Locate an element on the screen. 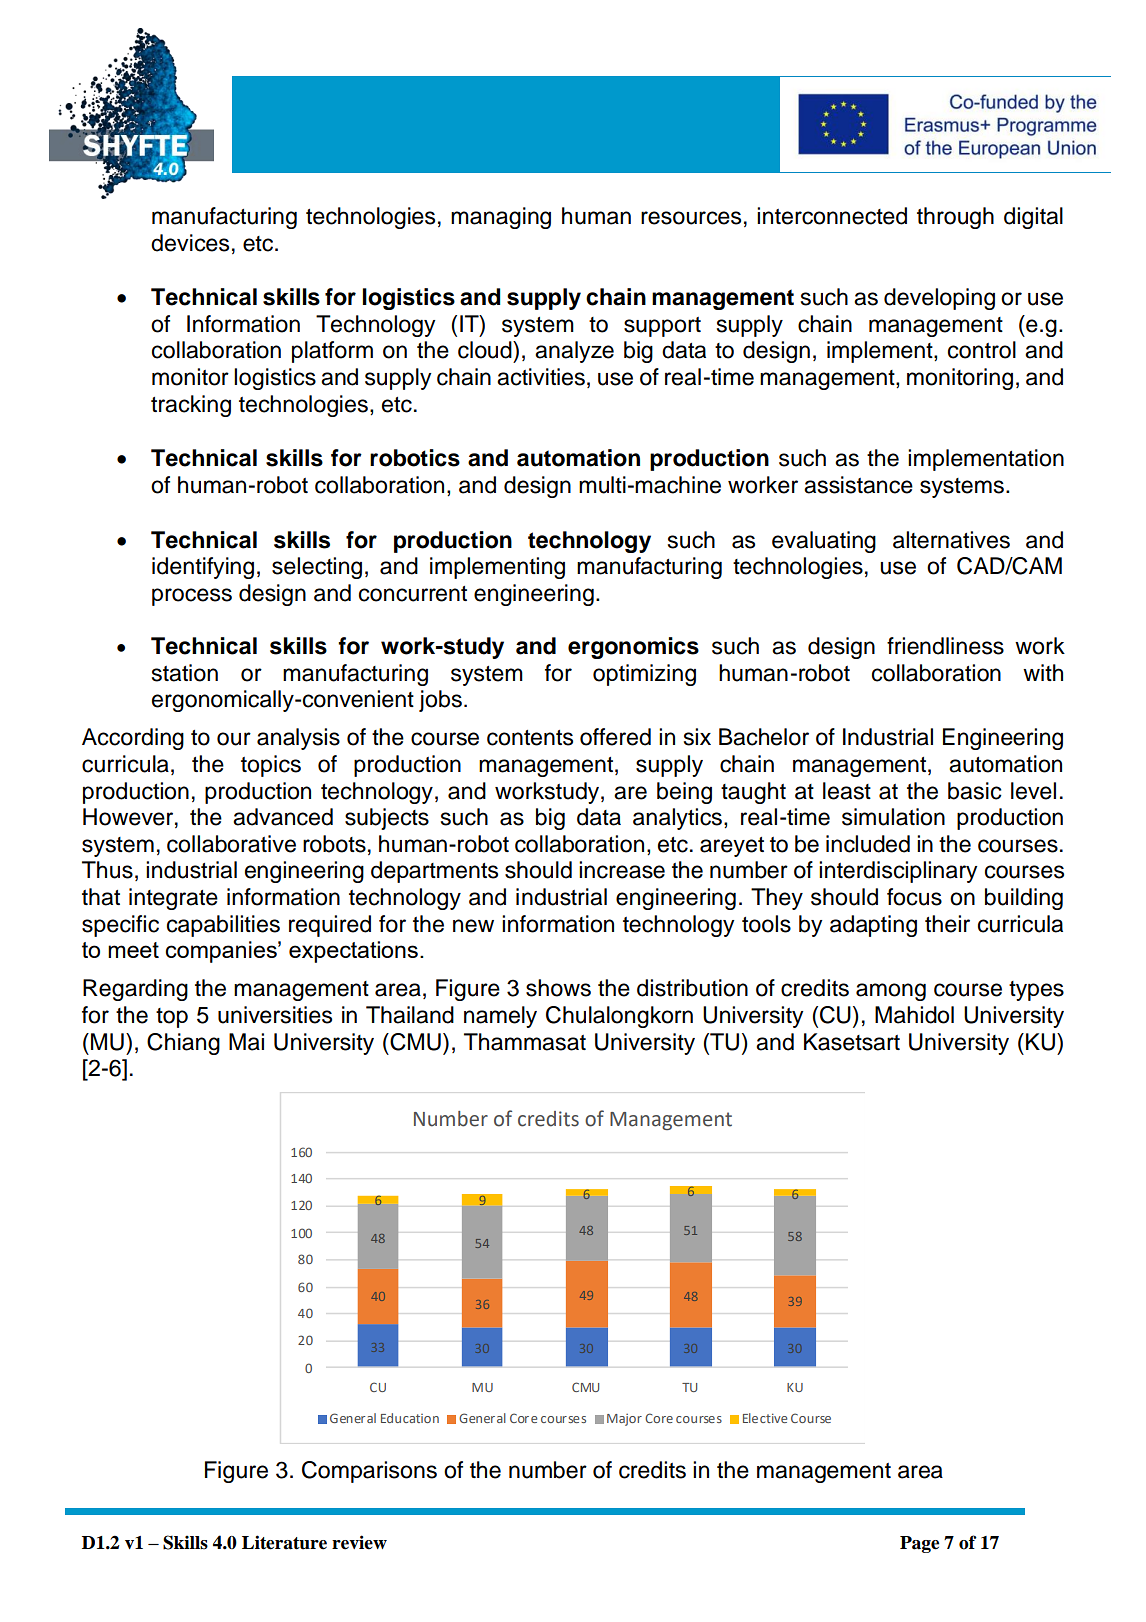 This screenshot has height=1622, width=1146. integrate is located at coordinates (173, 899).
